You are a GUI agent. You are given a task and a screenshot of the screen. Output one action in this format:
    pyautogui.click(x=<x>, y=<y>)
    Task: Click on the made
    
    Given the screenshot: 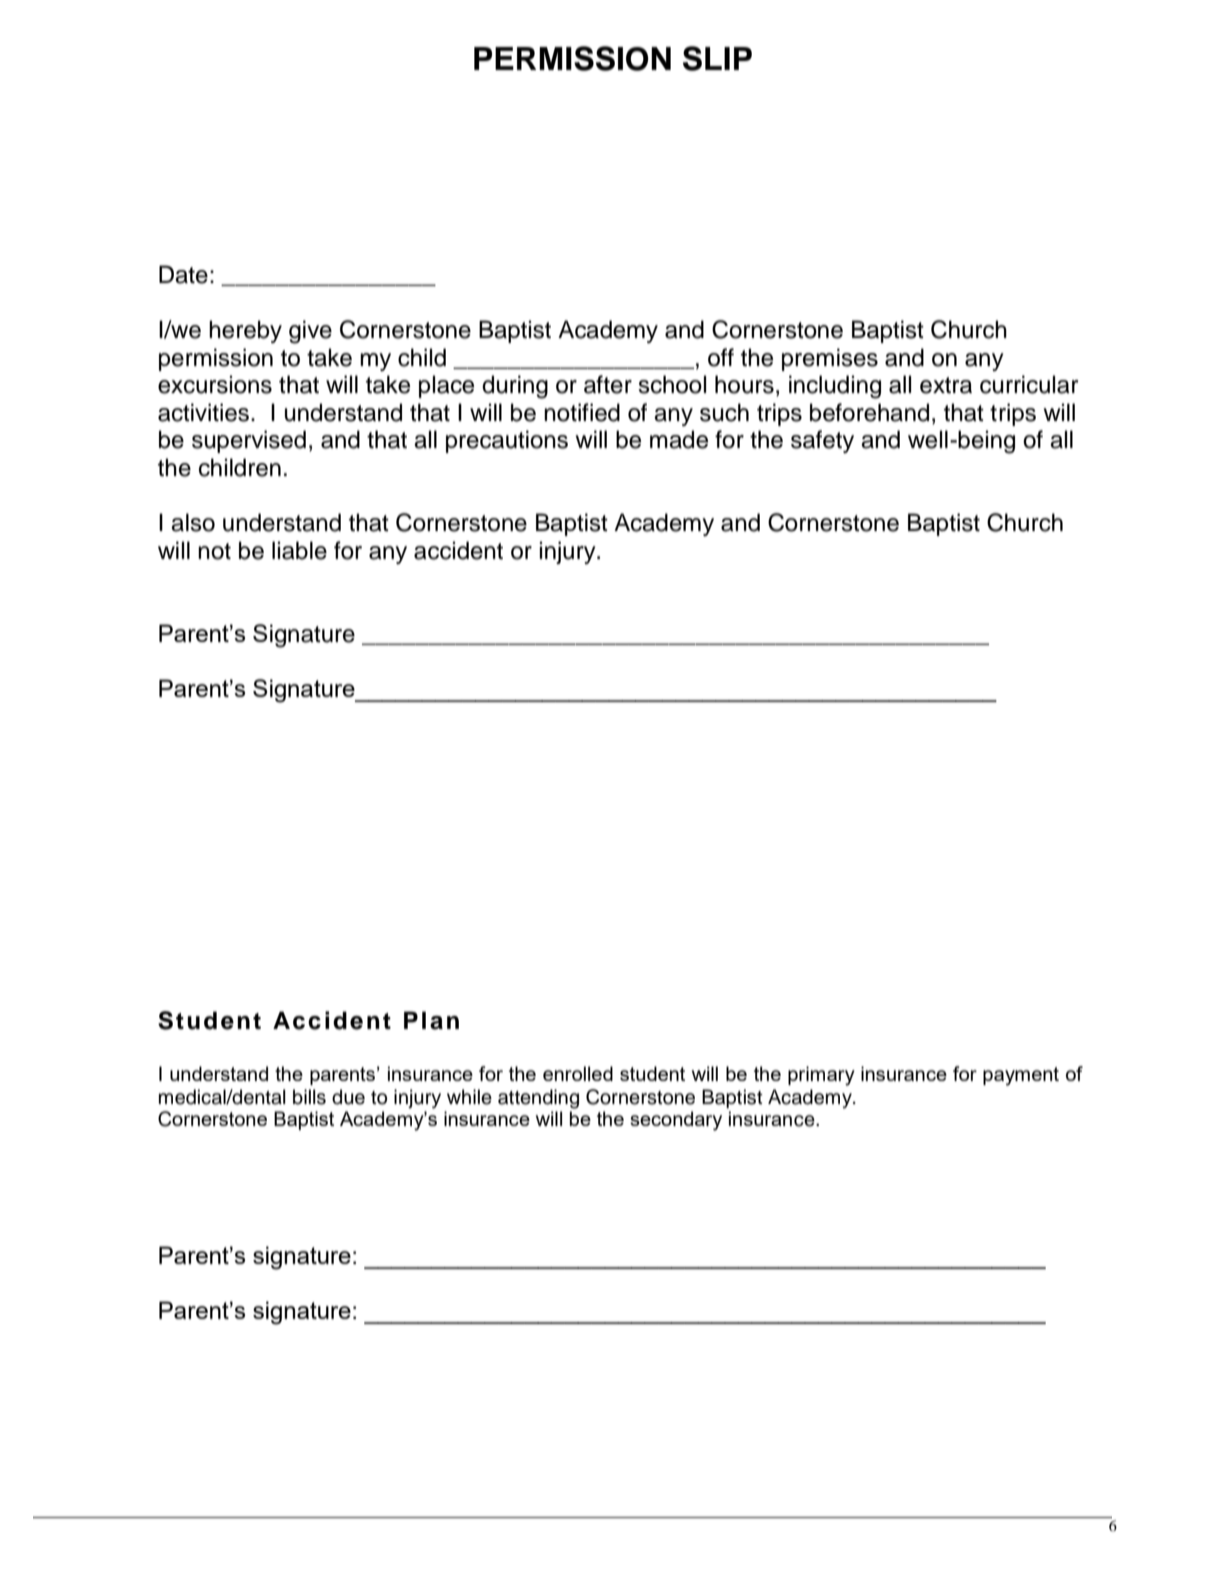 What is the action you would take?
    pyautogui.click(x=679, y=439)
